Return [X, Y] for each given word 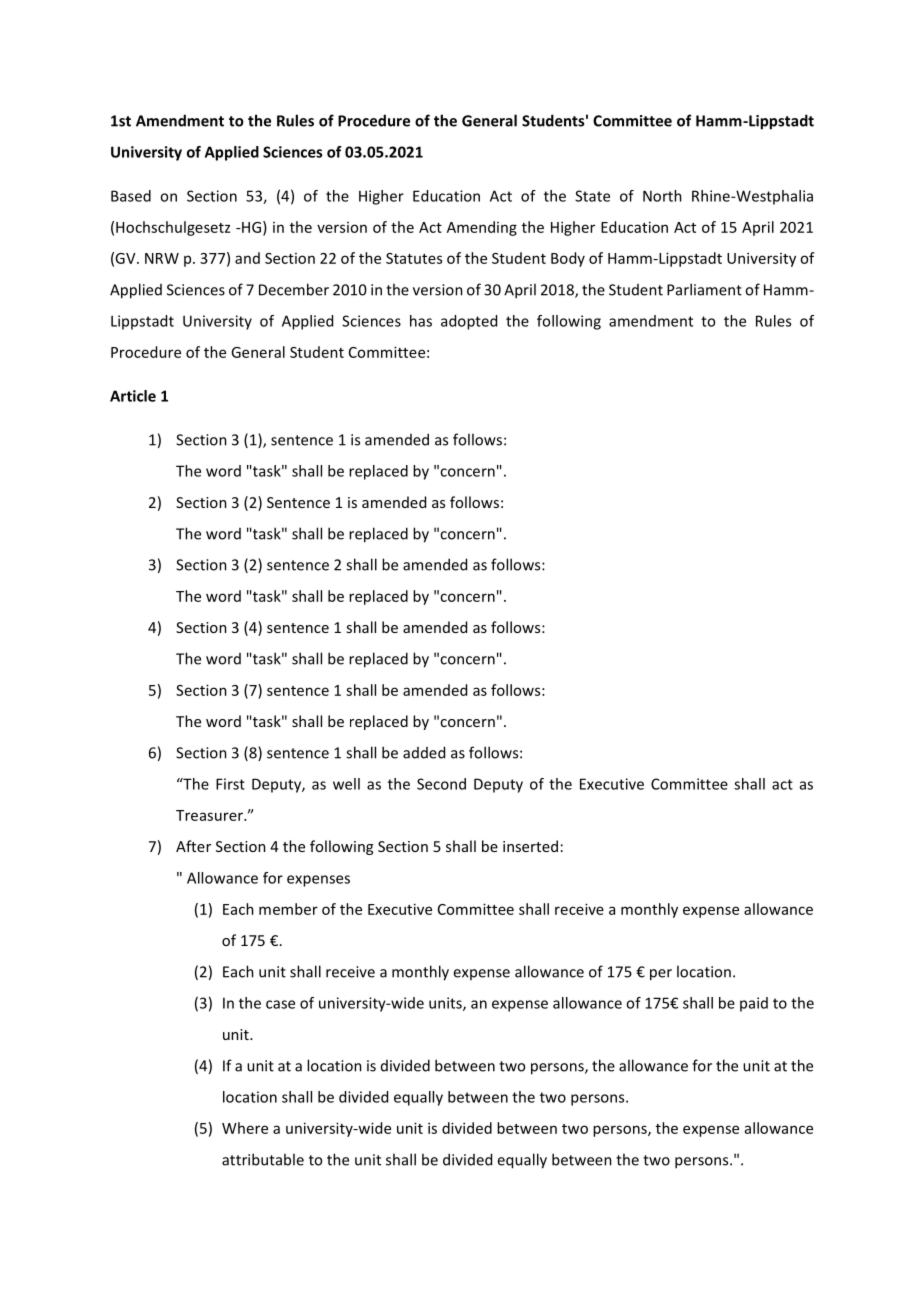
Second [441, 784]
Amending [482, 228]
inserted [530, 846]
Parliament [704, 289]
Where [245, 1128]
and [247, 258]
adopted [469, 322]
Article [133, 396]
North [662, 196]
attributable [263, 1159]
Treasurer [210, 815]
